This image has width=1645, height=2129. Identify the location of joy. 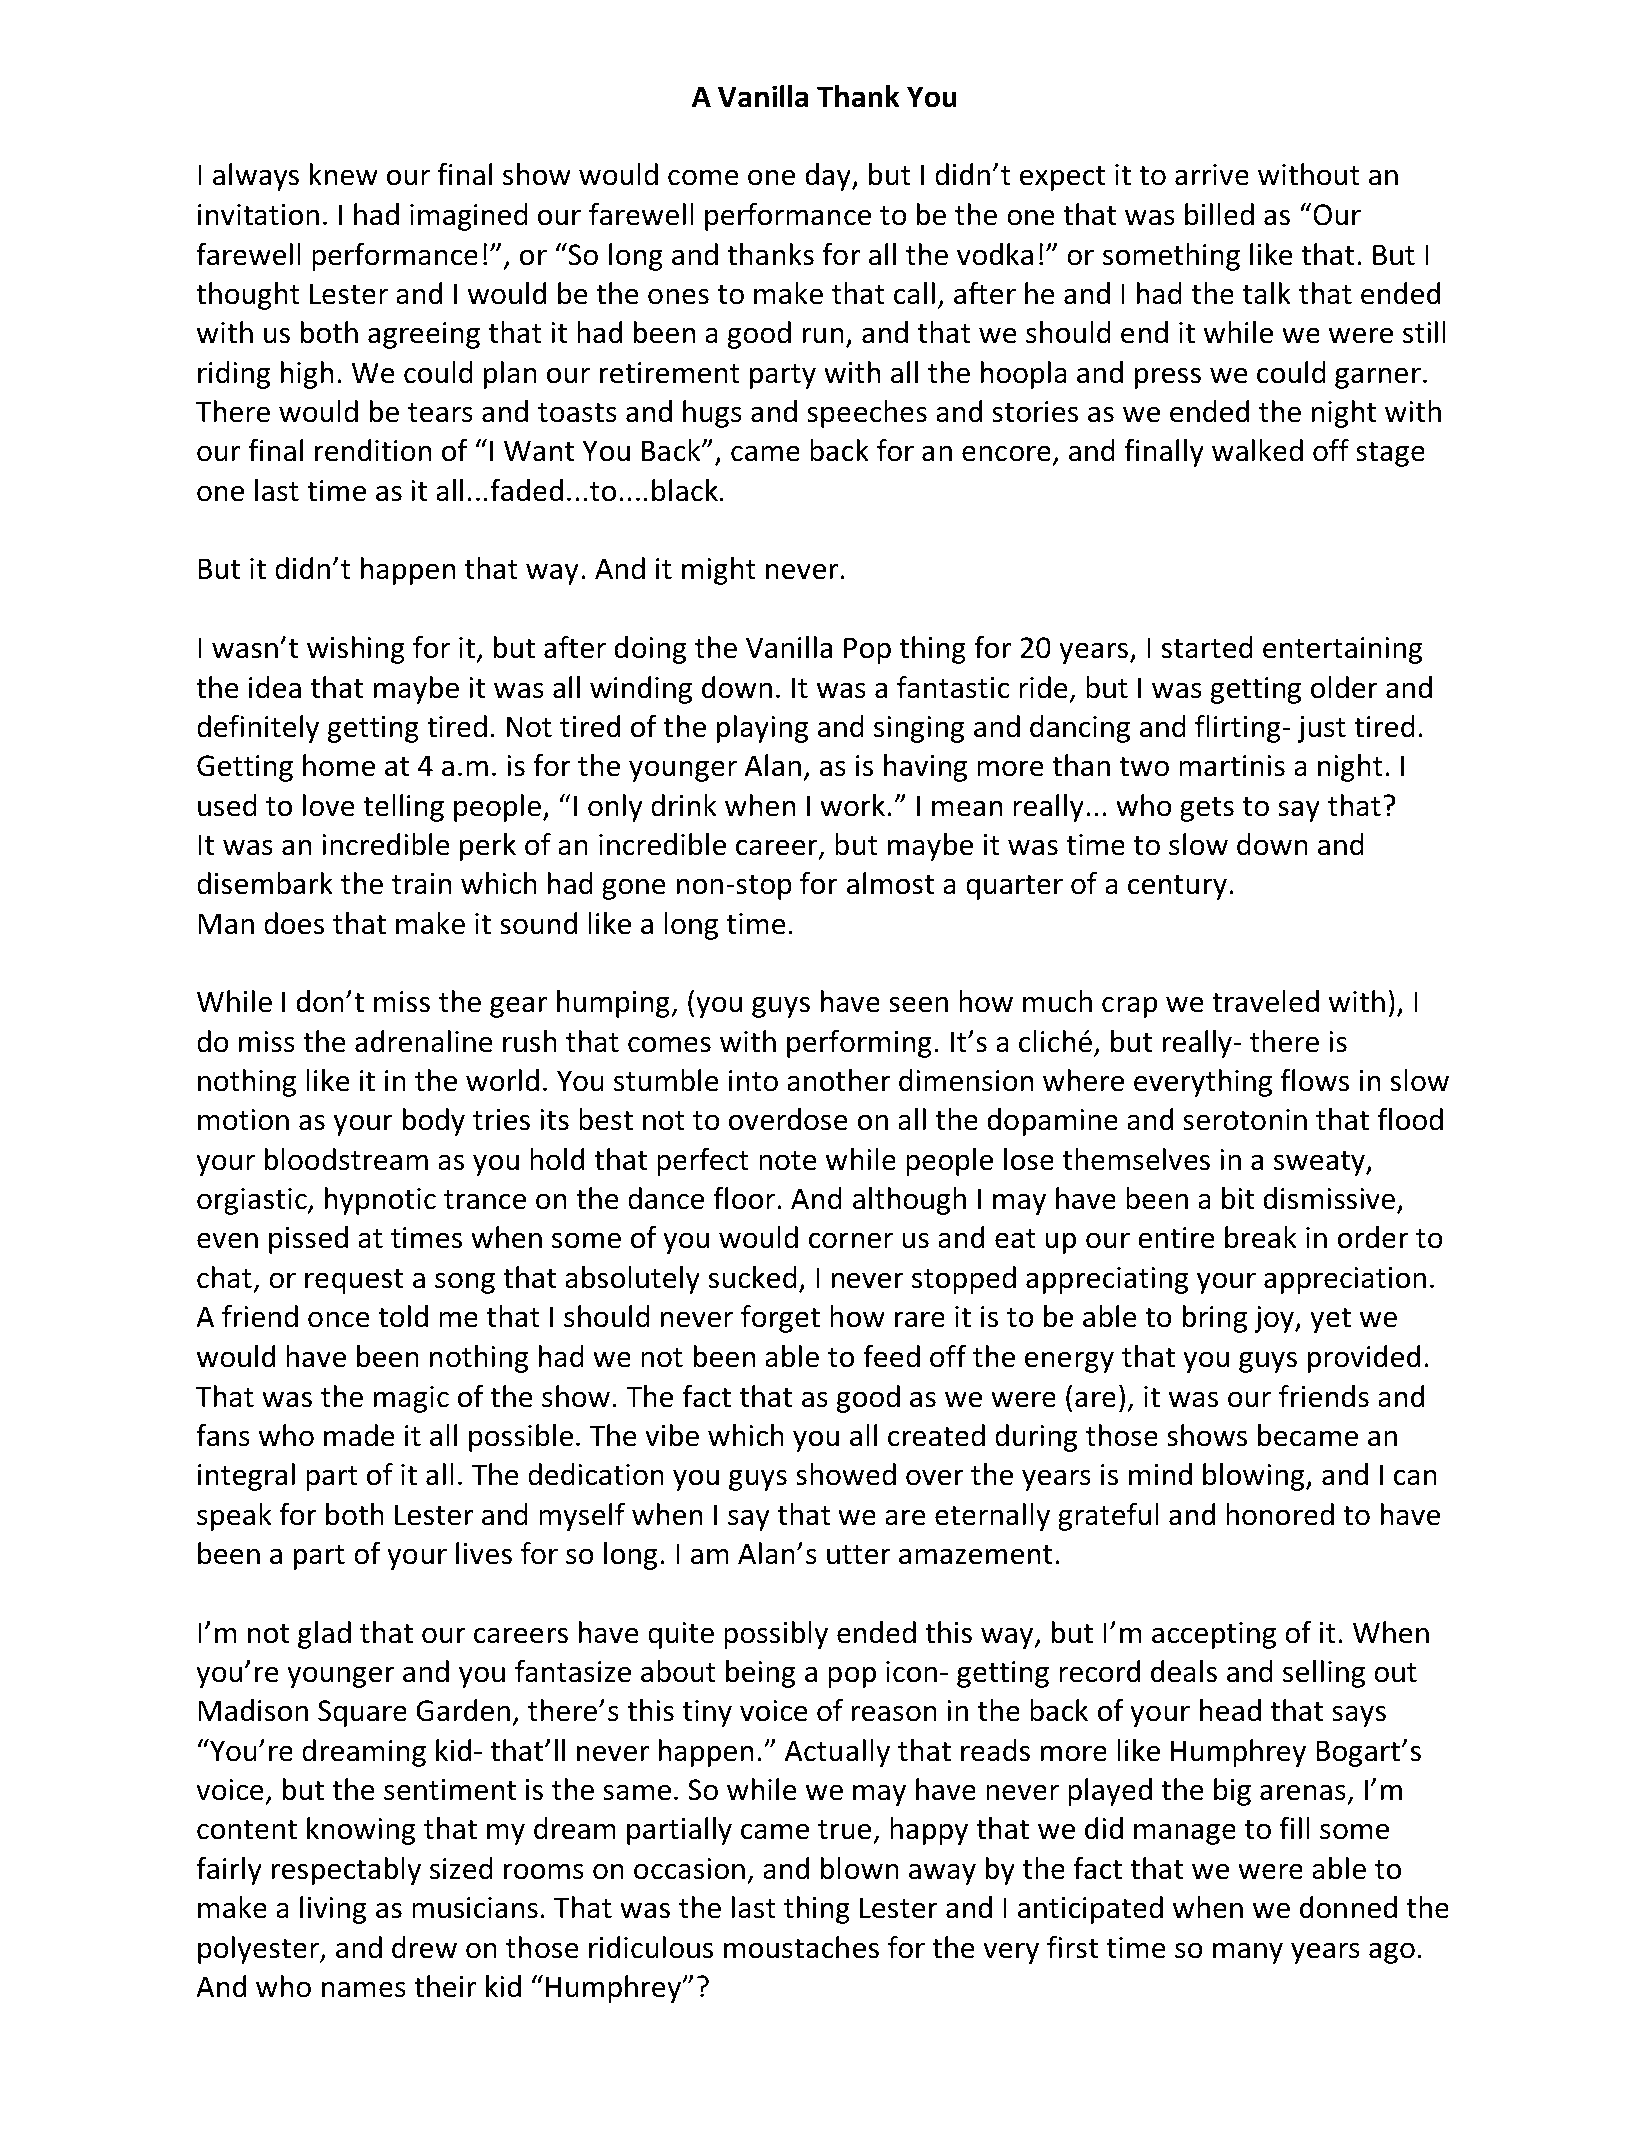
(1275, 1319).
